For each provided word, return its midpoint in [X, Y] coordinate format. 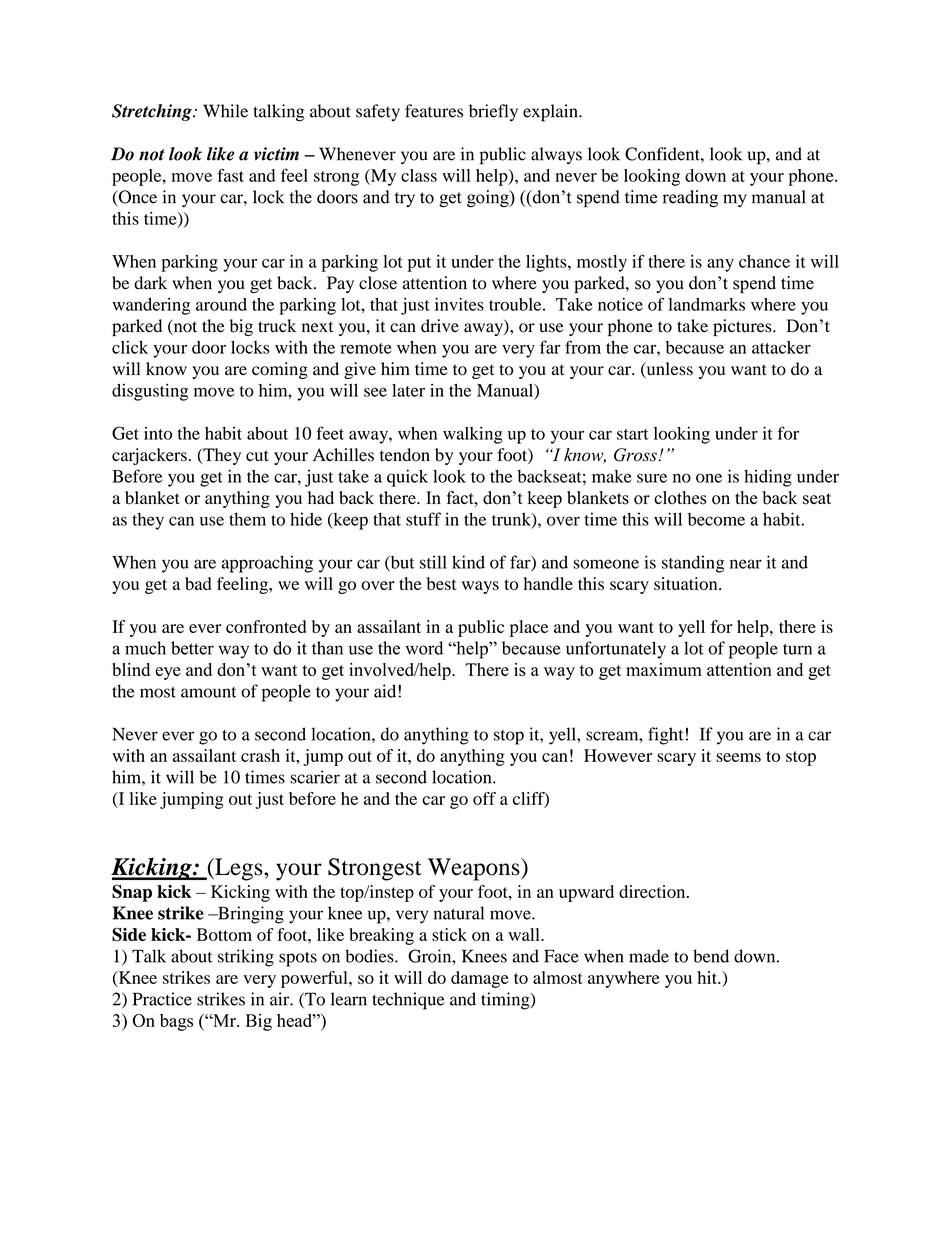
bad [198, 583]
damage [480, 979]
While [225, 111]
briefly [493, 112]
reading [690, 198]
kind [468, 562]
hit [708, 977]
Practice [162, 999]
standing [693, 564]
